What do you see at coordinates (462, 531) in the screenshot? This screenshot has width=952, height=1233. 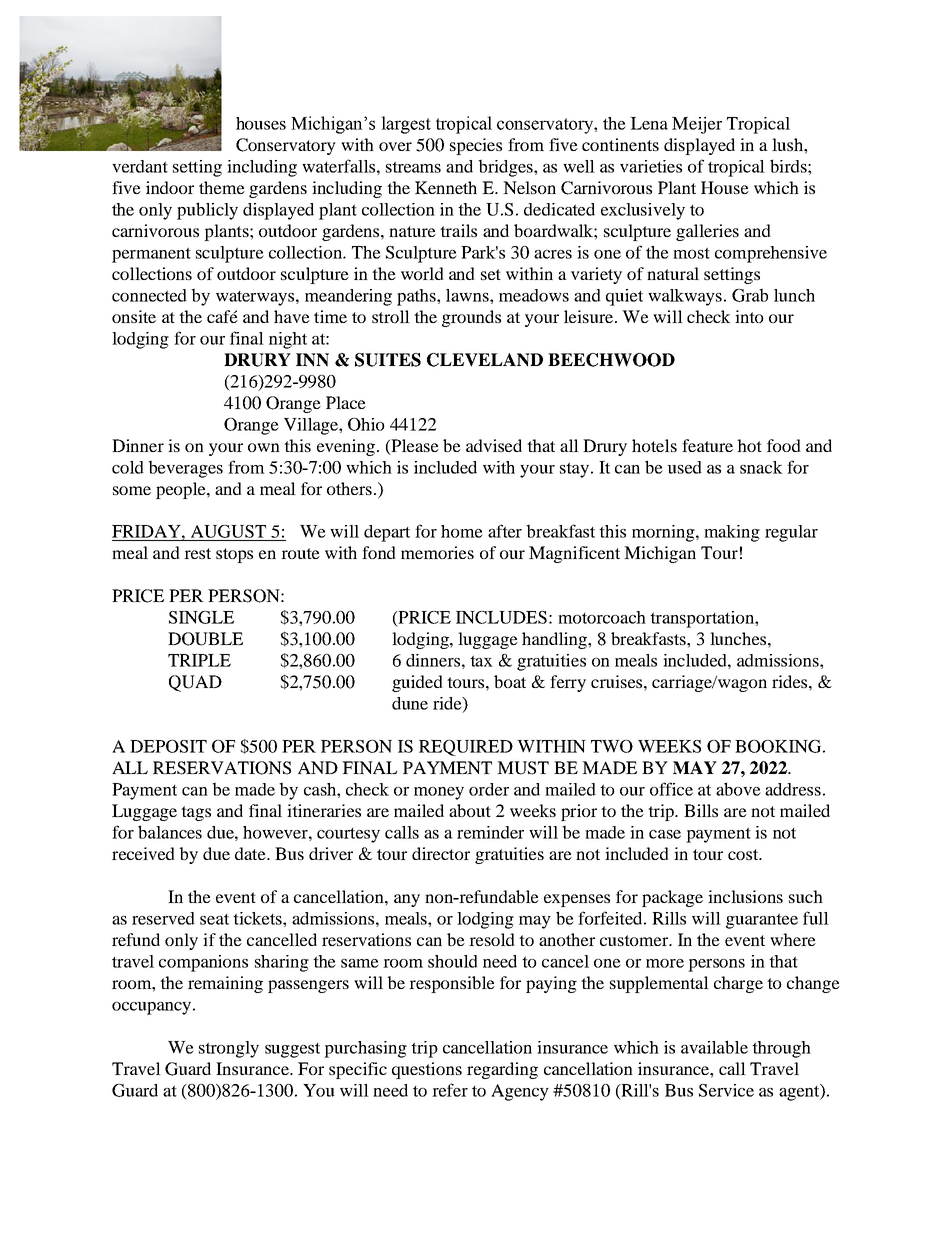 I see `home` at bounding box center [462, 531].
